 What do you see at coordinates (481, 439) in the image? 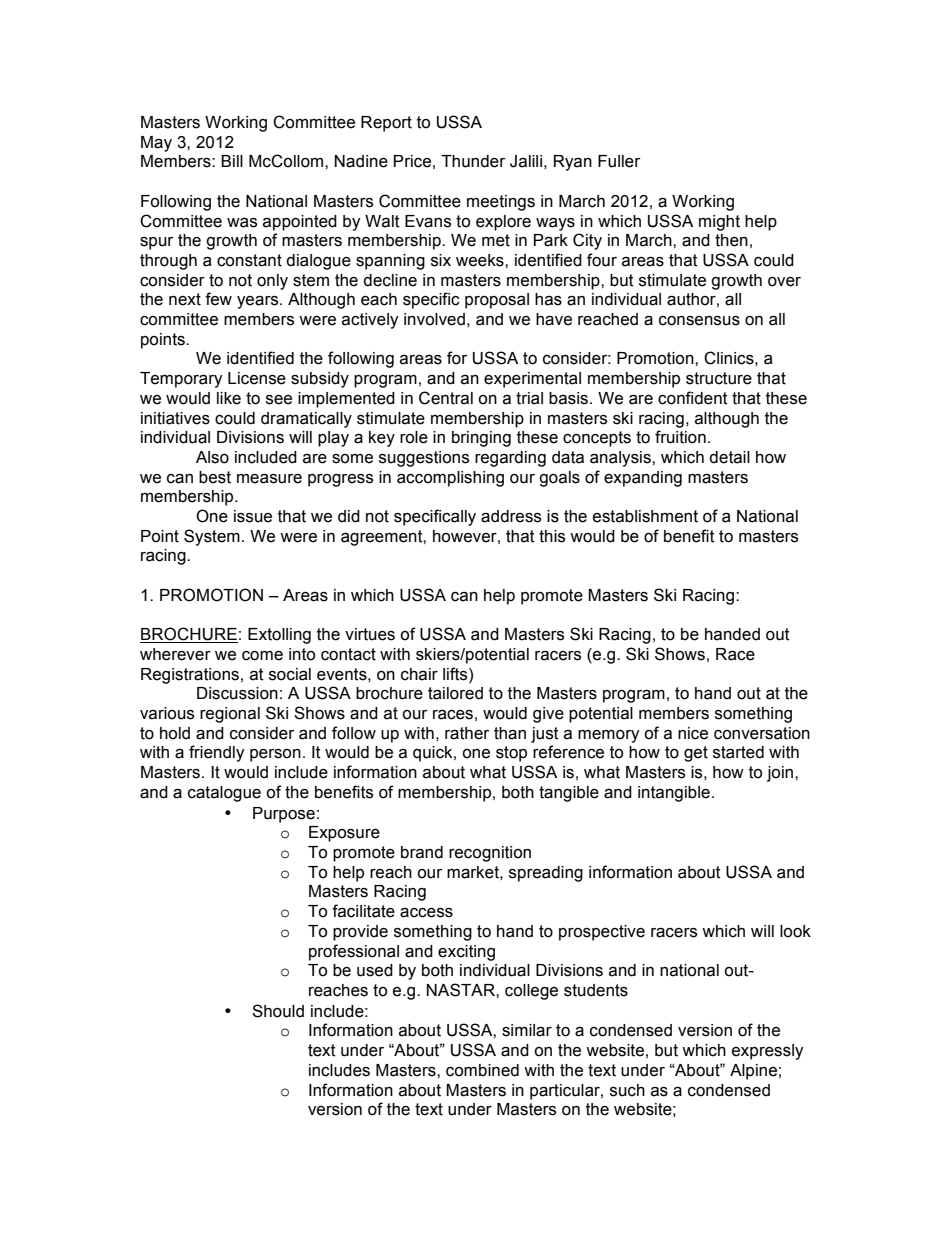
I see `bringing` at bounding box center [481, 439].
